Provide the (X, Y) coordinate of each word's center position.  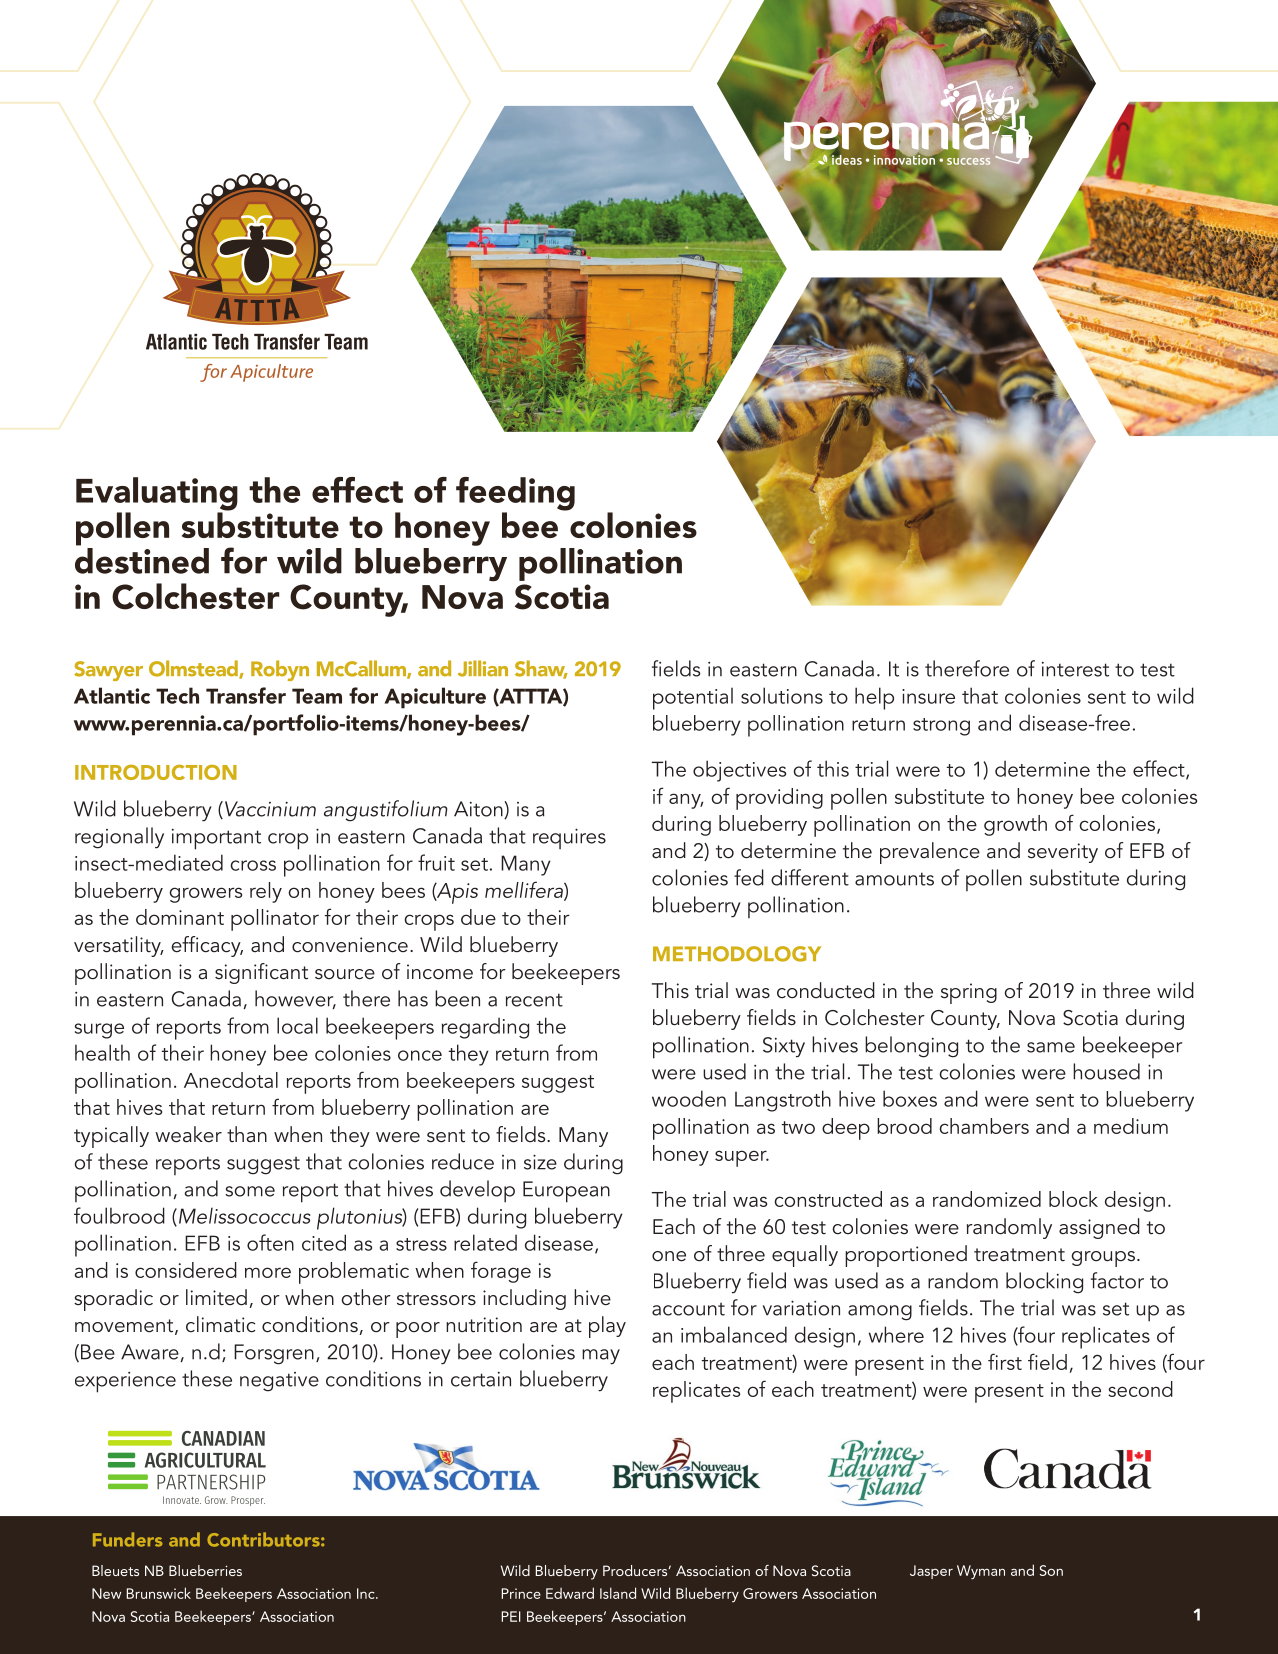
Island (618, 1593)
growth (1015, 825)
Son (1051, 1570)
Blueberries (205, 1570)
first (1005, 1361)
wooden (689, 1098)
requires (569, 838)
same (1051, 1047)
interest (1075, 669)
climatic (220, 1324)
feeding (515, 495)
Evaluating (157, 495)
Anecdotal (231, 1080)
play (607, 1327)
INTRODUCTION (156, 772)
